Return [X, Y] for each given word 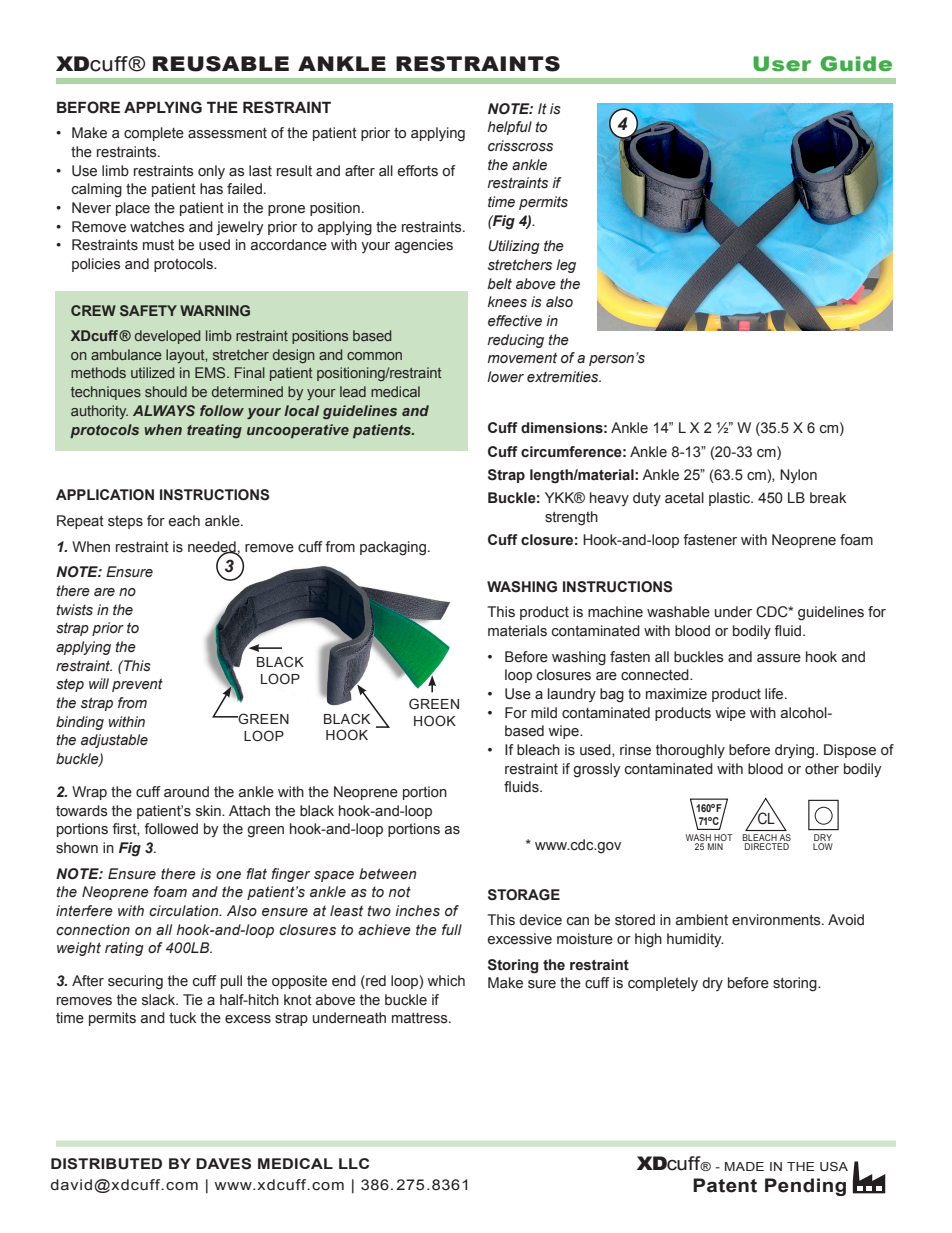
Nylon [798, 476]
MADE [744, 1166]
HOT [723, 837]
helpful [510, 128]
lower [505, 377]
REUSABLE [221, 64]
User [782, 64]
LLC [354, 1163]
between [387, 874]
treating [214, 431]
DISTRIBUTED [106, 1164]
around [186, 792]
